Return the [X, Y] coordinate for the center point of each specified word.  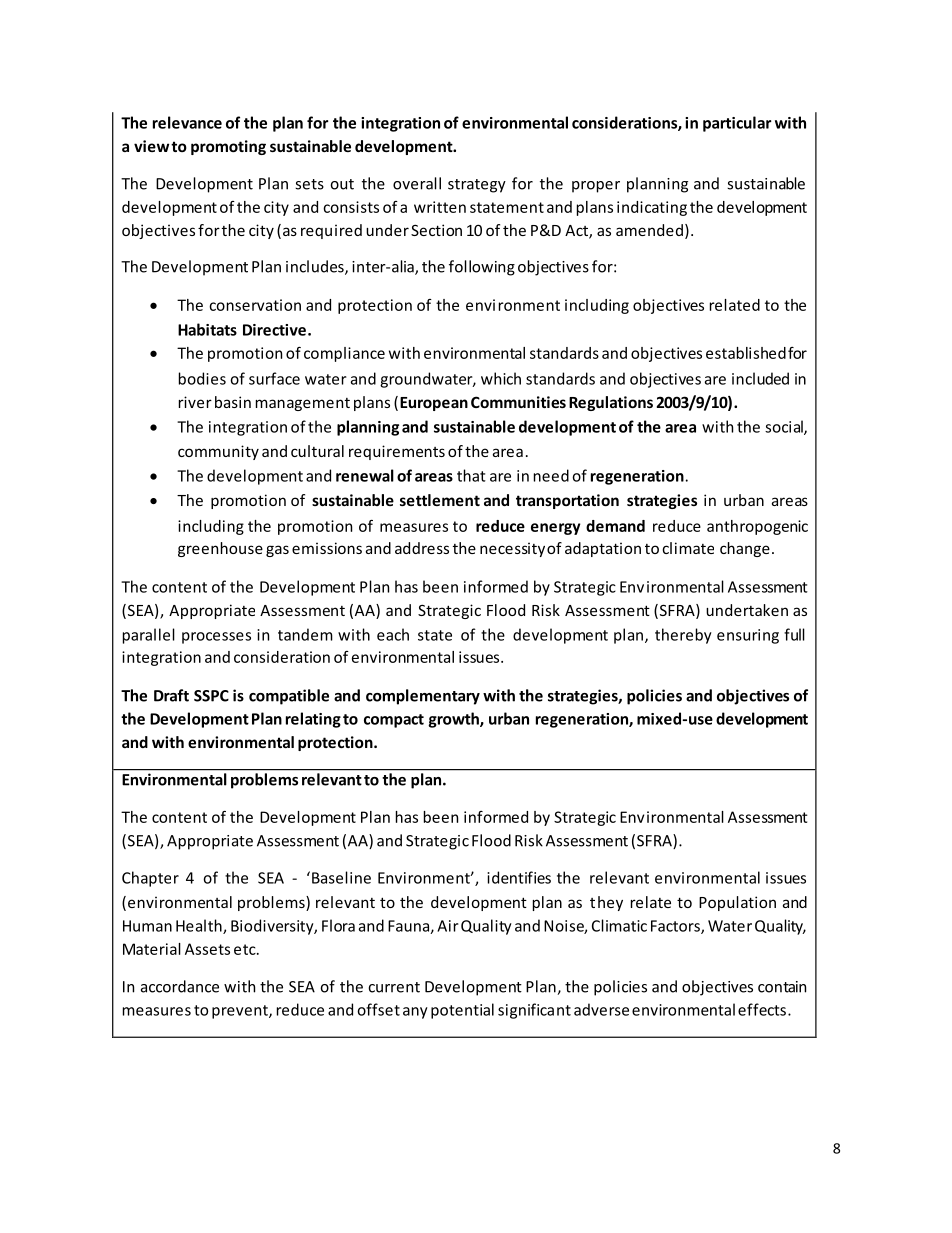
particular [737, 124]
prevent [241, 1012]
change [745, 549]
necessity [512, 549]
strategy [477, 186]
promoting [228, 147]
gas [277, 551]
